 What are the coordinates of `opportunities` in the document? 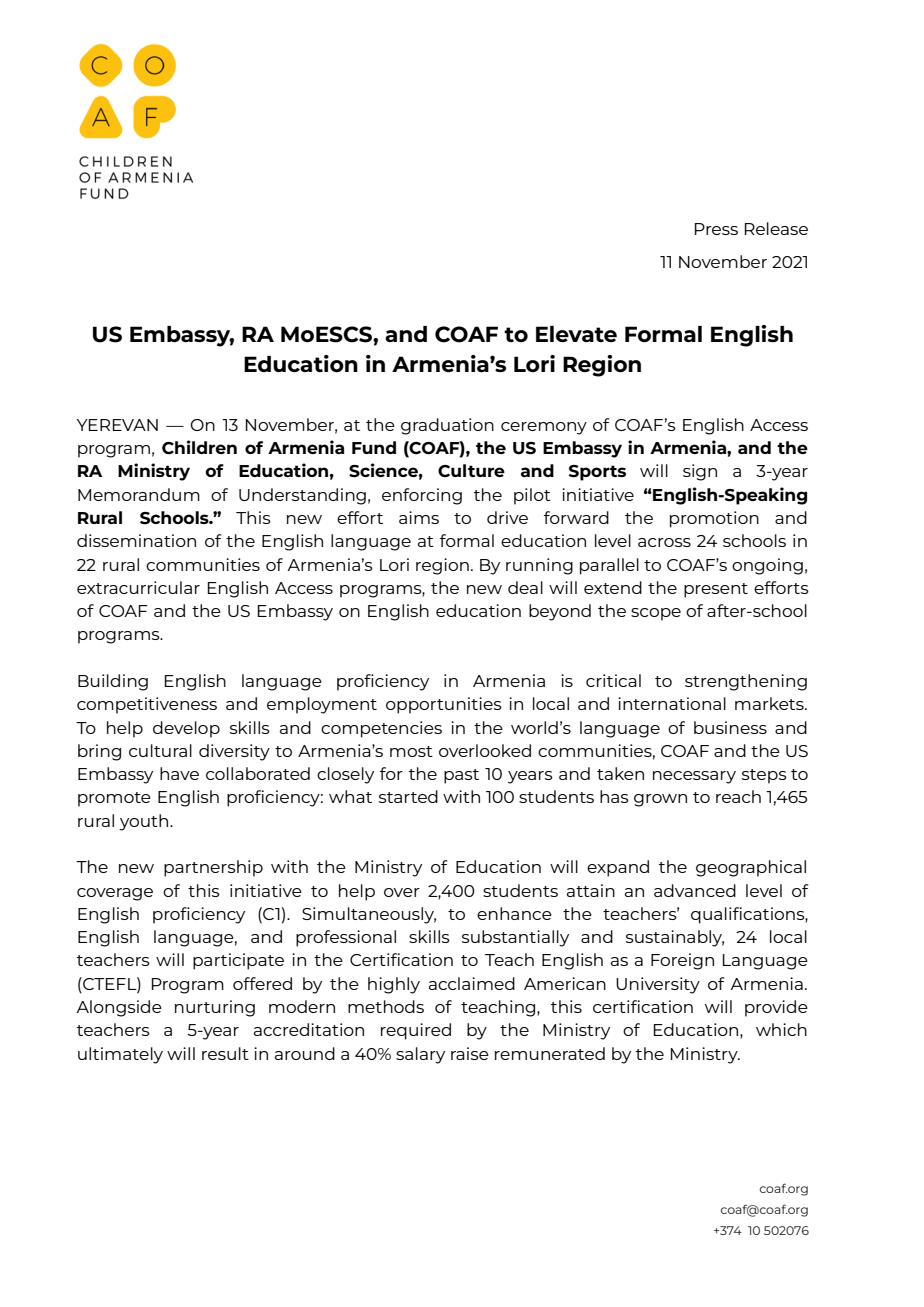 It's located at (444, 705).
